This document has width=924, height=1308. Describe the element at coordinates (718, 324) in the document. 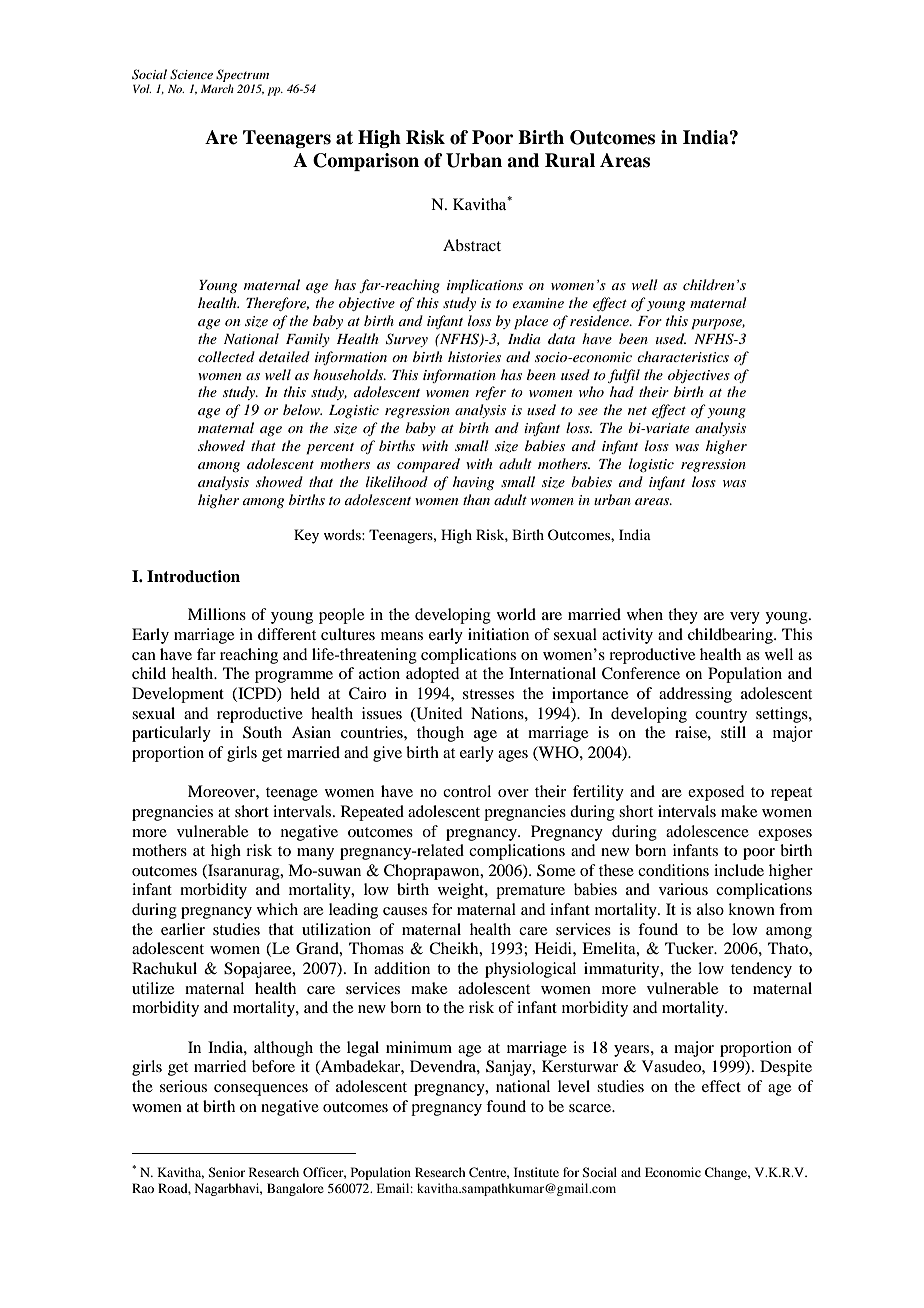

I see `purpose` at that location.
